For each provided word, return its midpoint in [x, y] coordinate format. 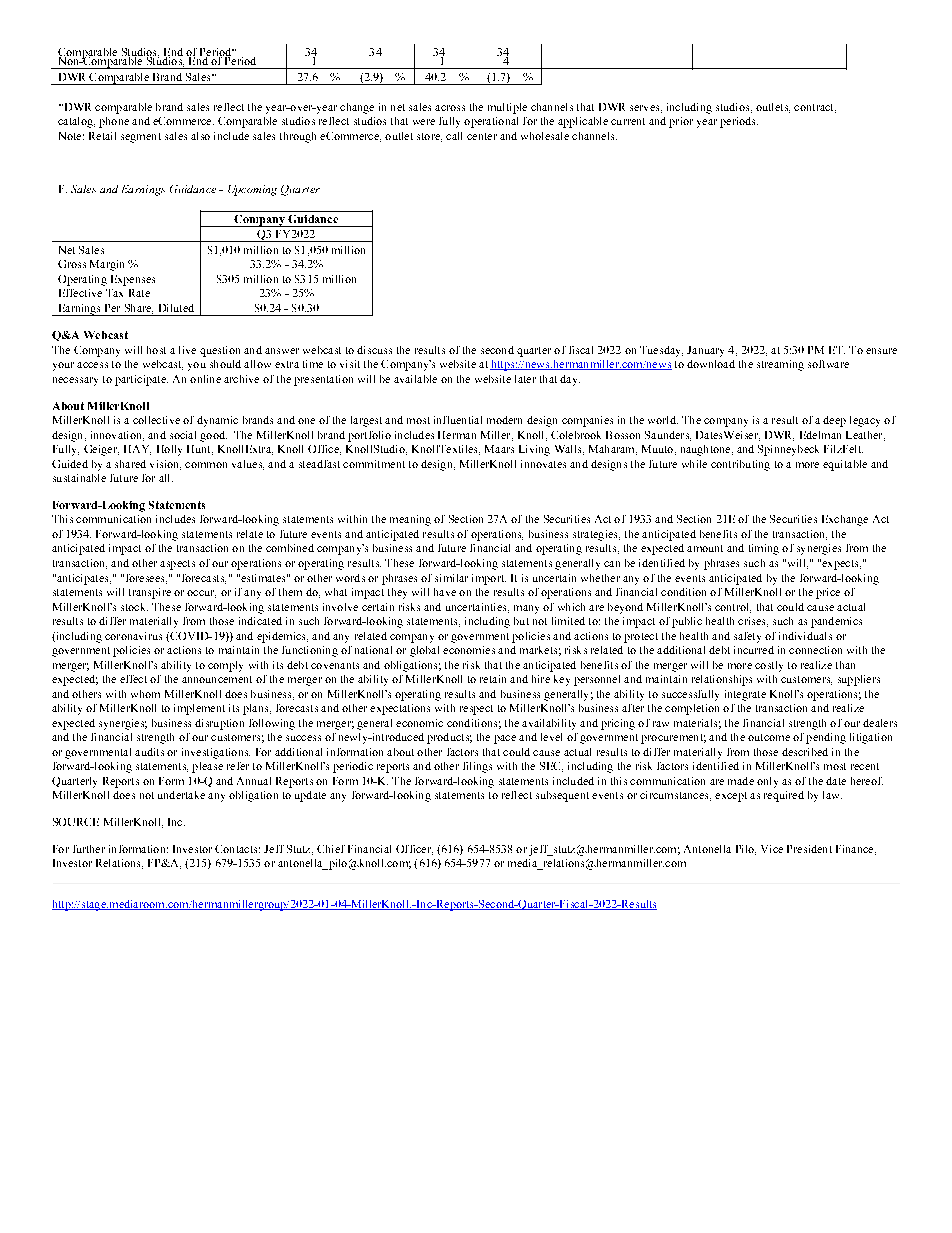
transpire [150, 593]
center [482, 136]
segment [141, 138]
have [445, 592]
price [828, 593]
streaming [780, 365]
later [525, 379]
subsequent [562, 796]
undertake [181, 795]
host [156, 350]
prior [681, 122]
